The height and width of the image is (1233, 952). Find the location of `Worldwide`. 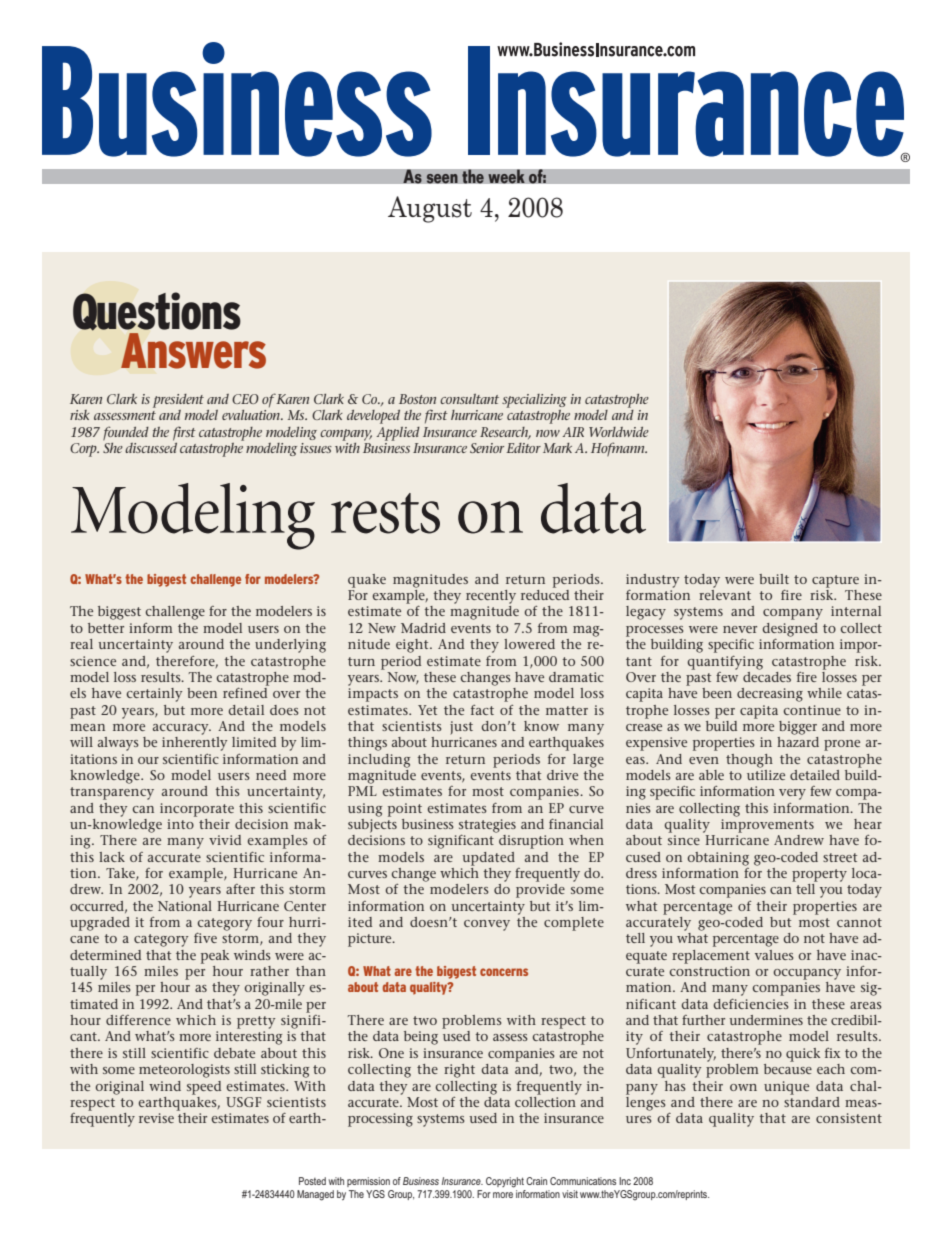

Worldwide is located at coordinates (619, 432).
